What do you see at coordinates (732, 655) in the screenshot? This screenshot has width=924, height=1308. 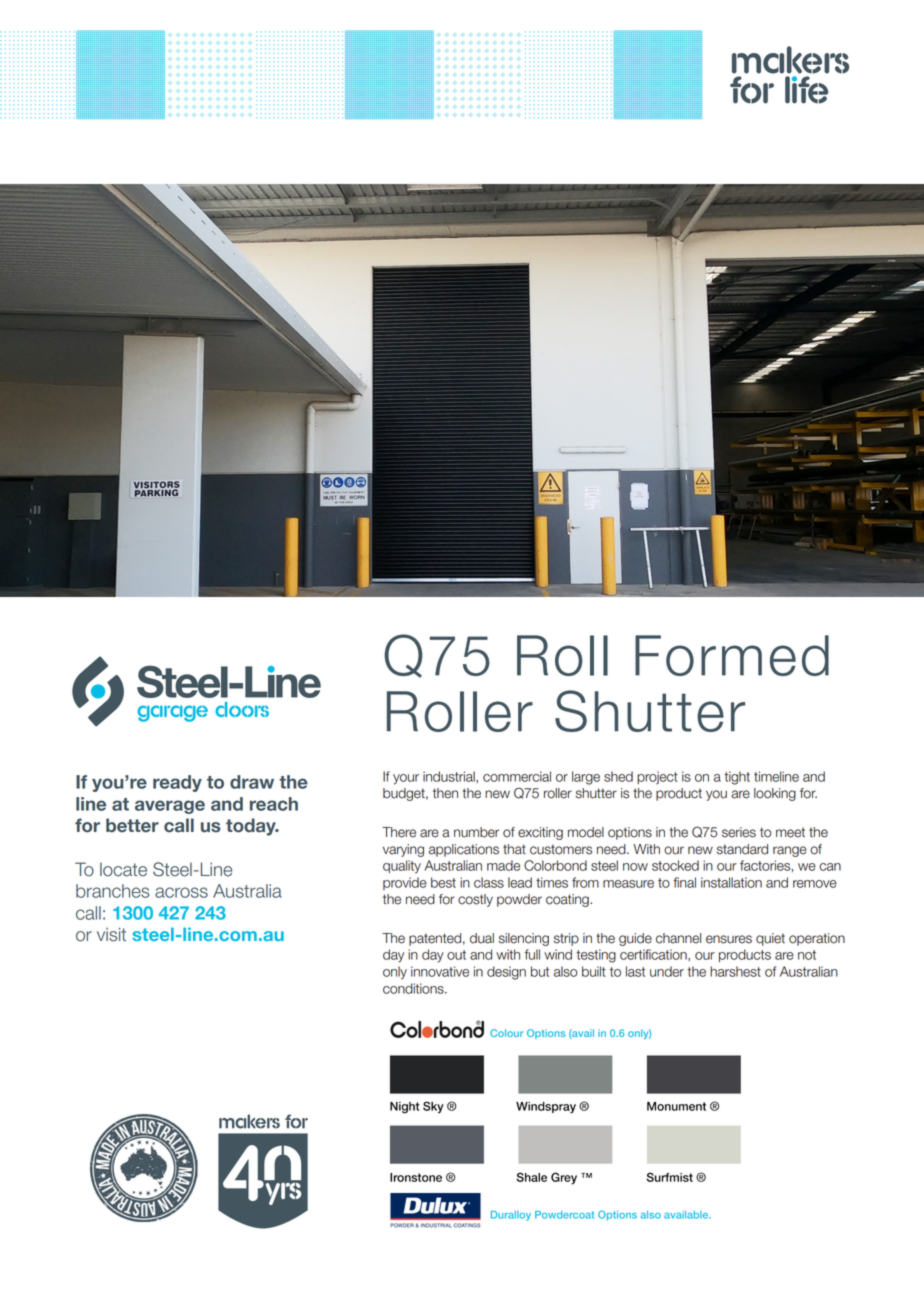 I see `Formed` at bounding box center [732, 655].
